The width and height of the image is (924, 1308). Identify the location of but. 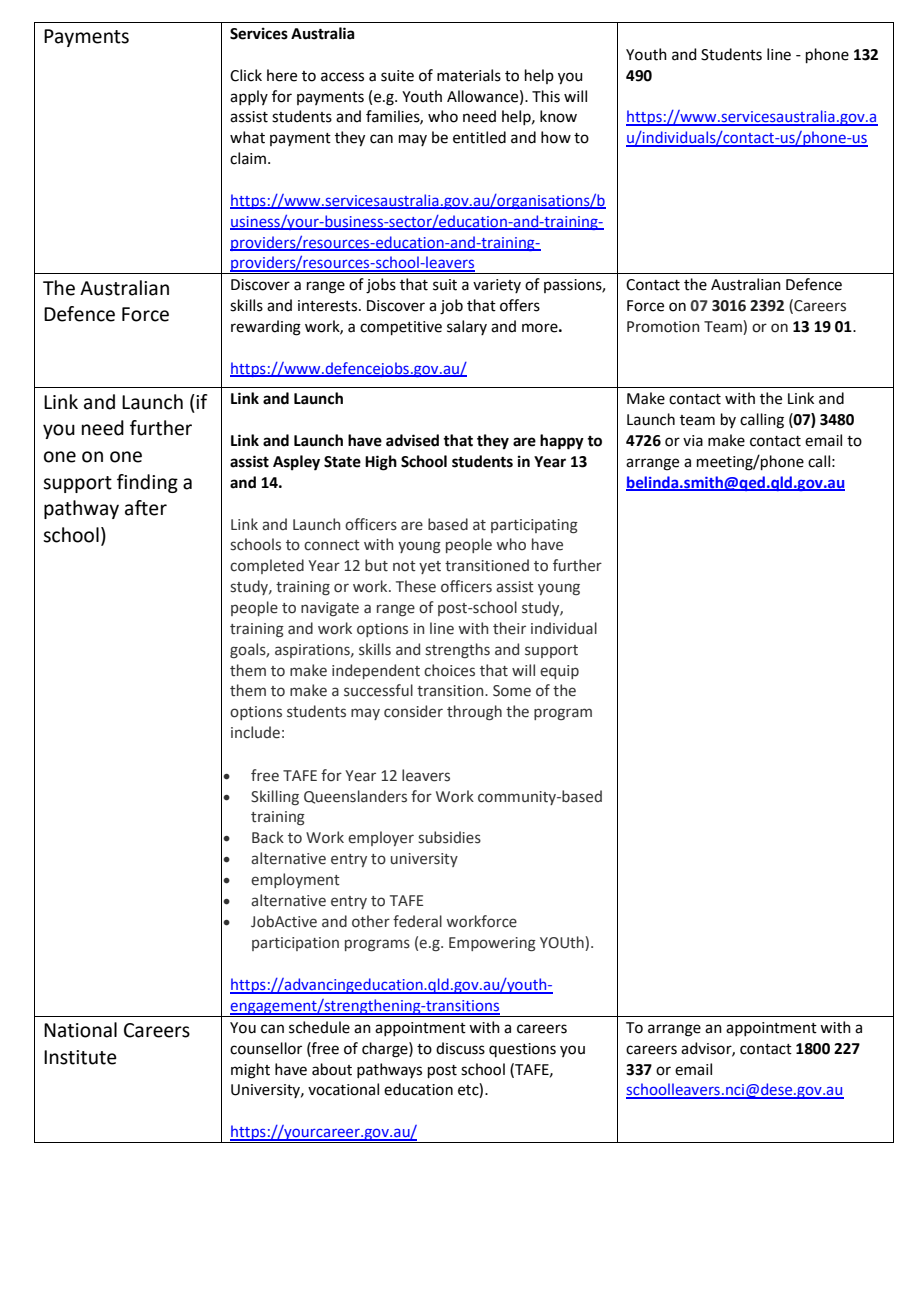
(376, 565).
